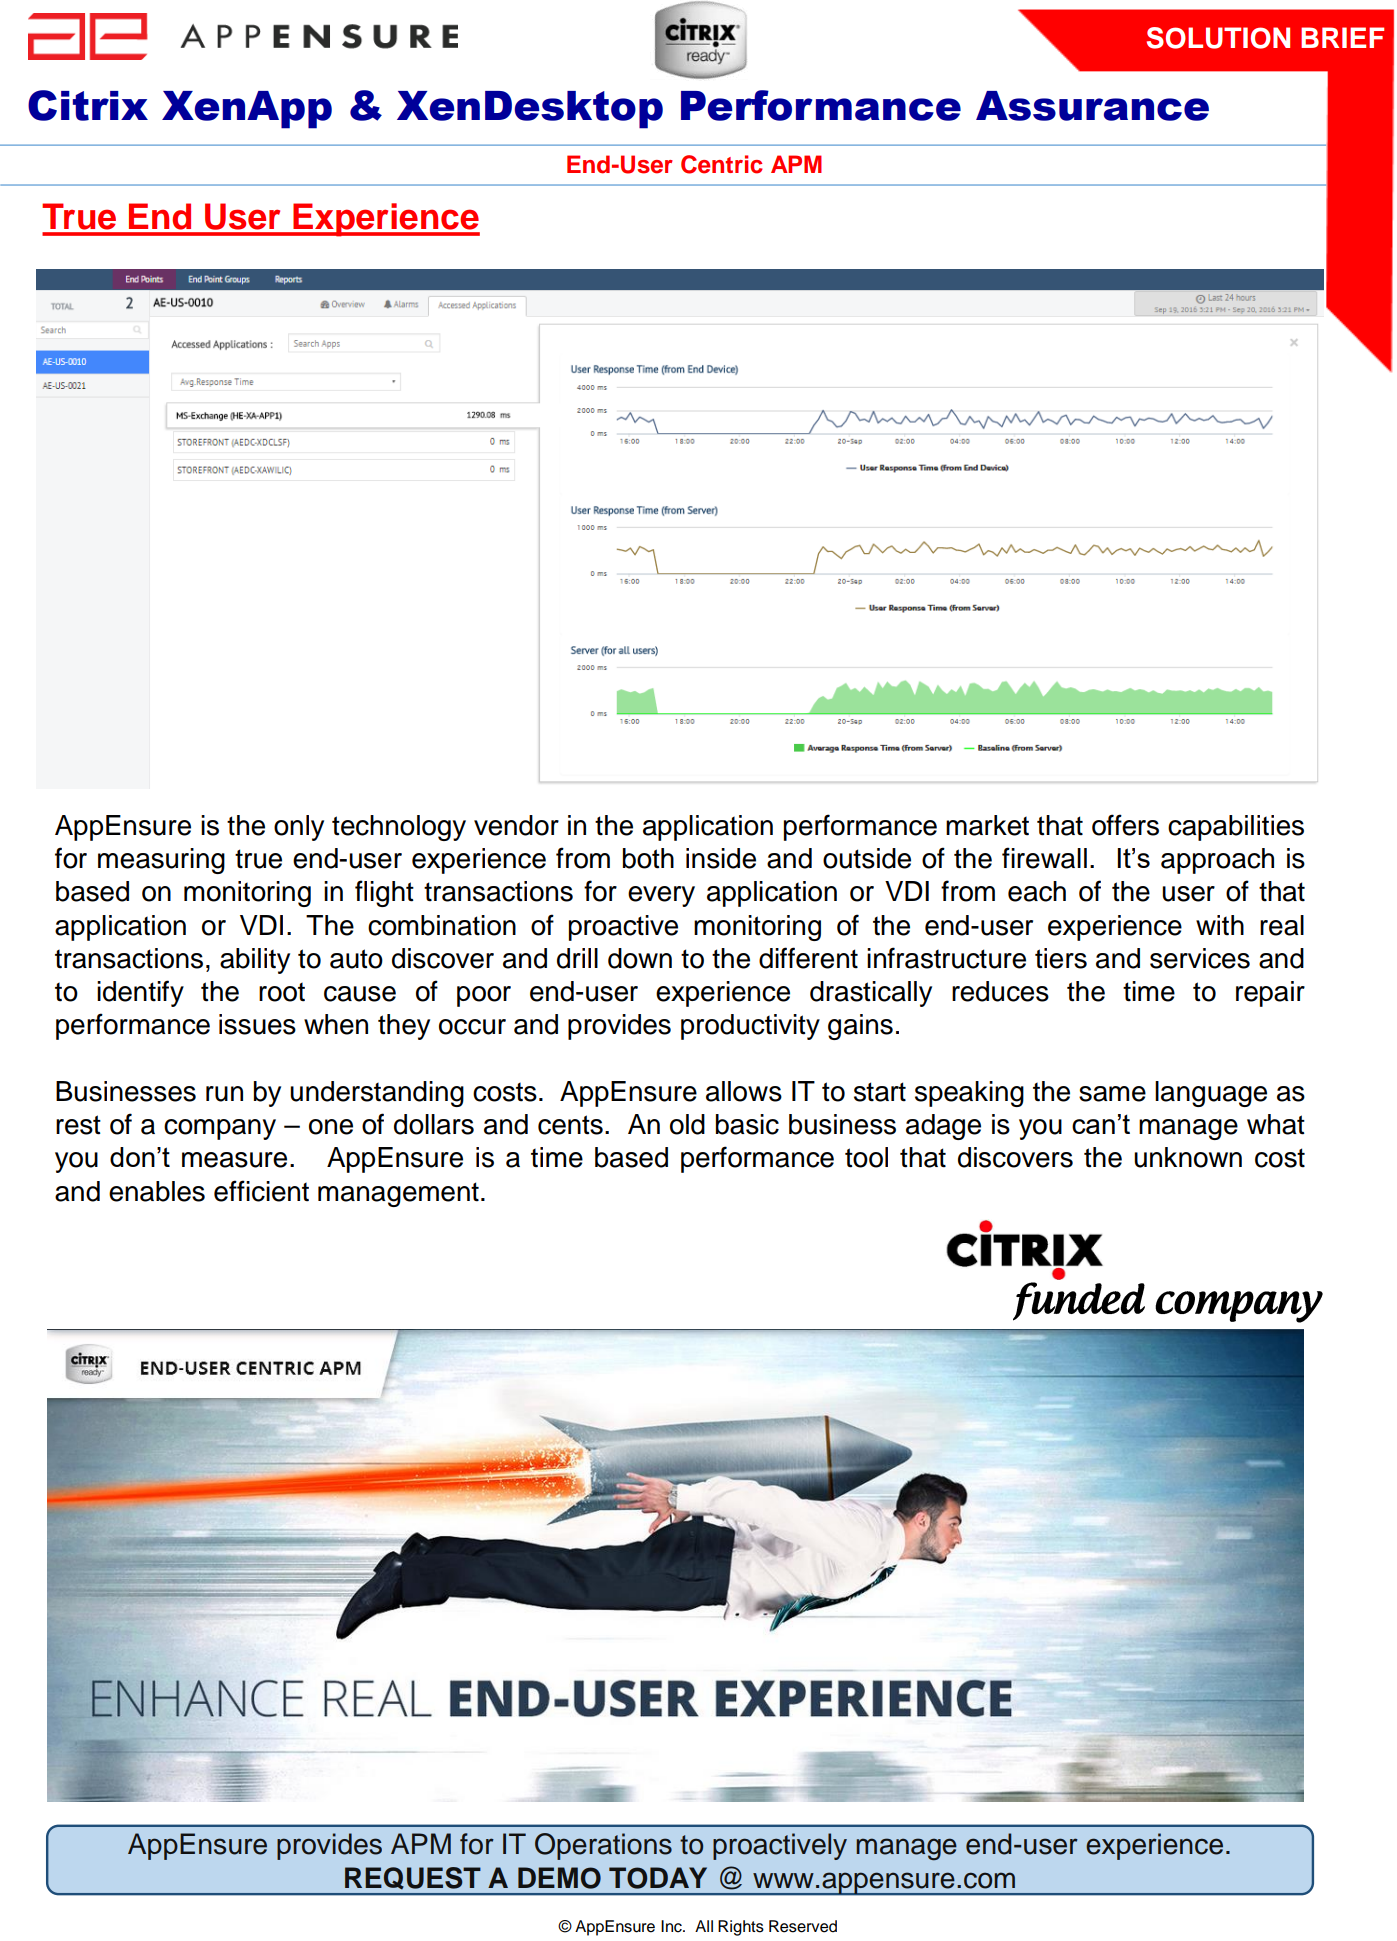 The image size is (1397, 1941). I want to click on Citrix, so click(88, 105).
